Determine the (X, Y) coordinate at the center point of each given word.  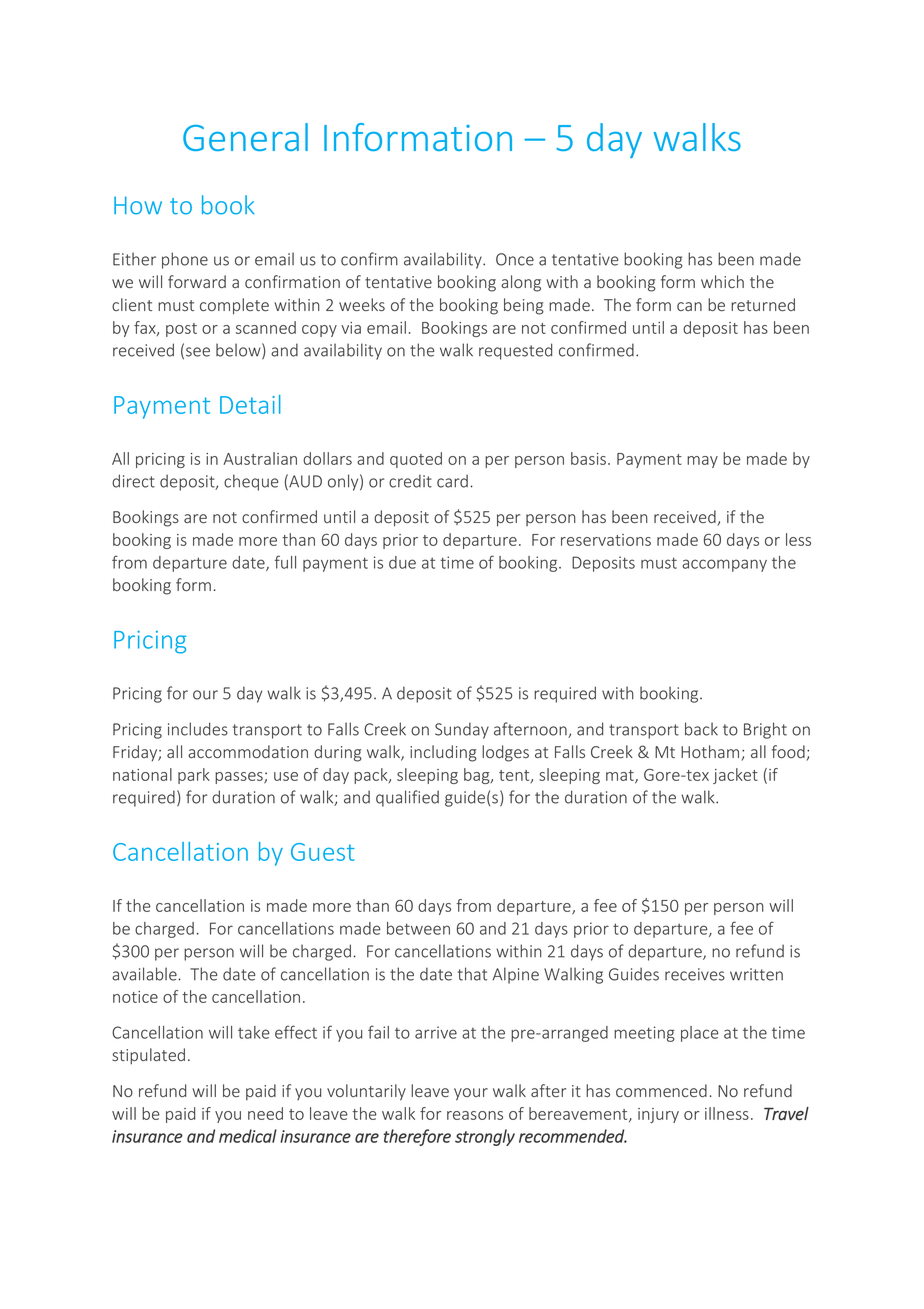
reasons (475, 1115)
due (402, 562)
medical (248, 1136)
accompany (724, 565)
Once (515, 259)
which (722, 281)
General (245, 137)
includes (198, 729)
